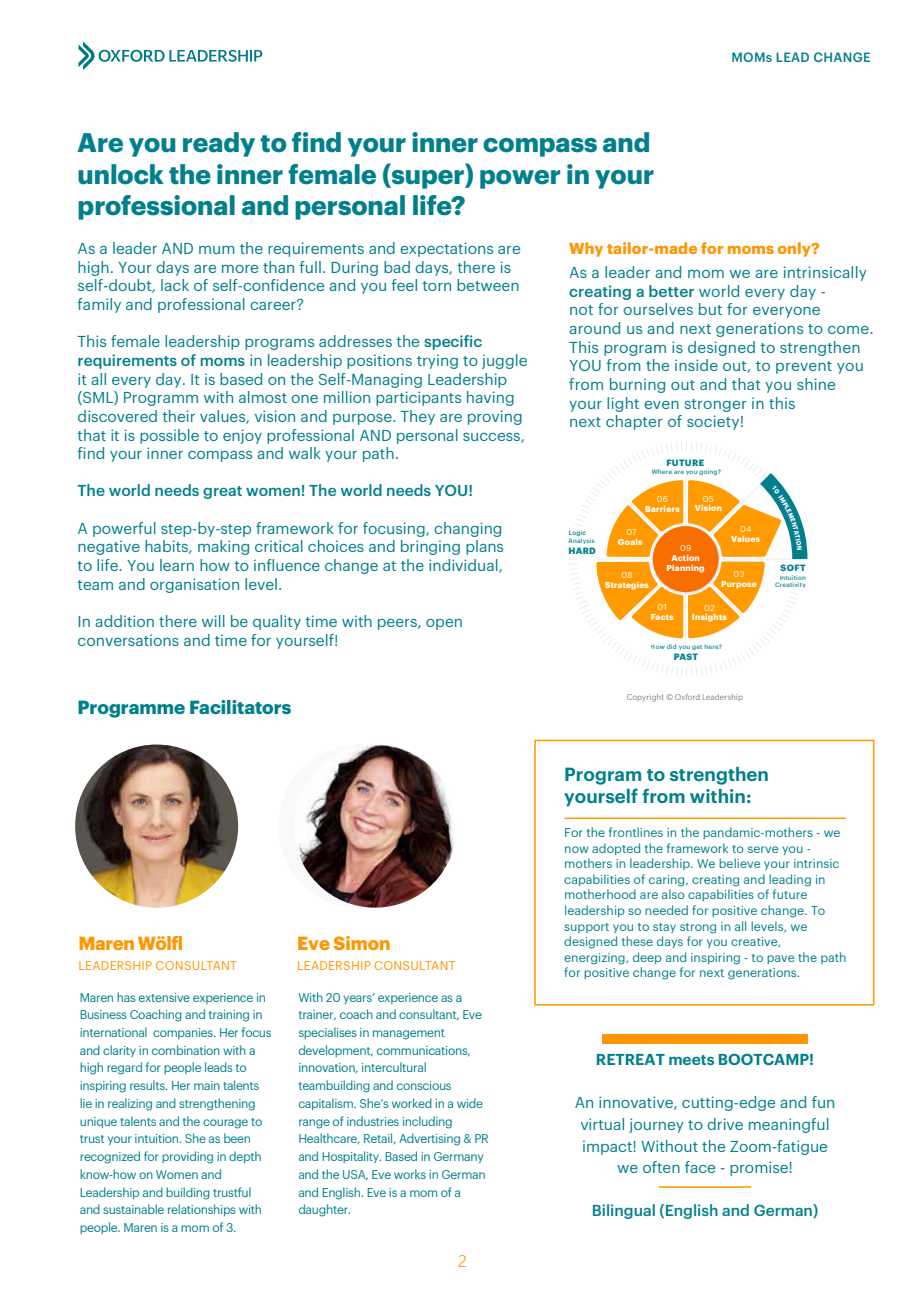 This image has height=1308, width=924. What do you see at coordinates (187, 1157) in the image?
I see `providing` at bounding box center [187, 1157].
